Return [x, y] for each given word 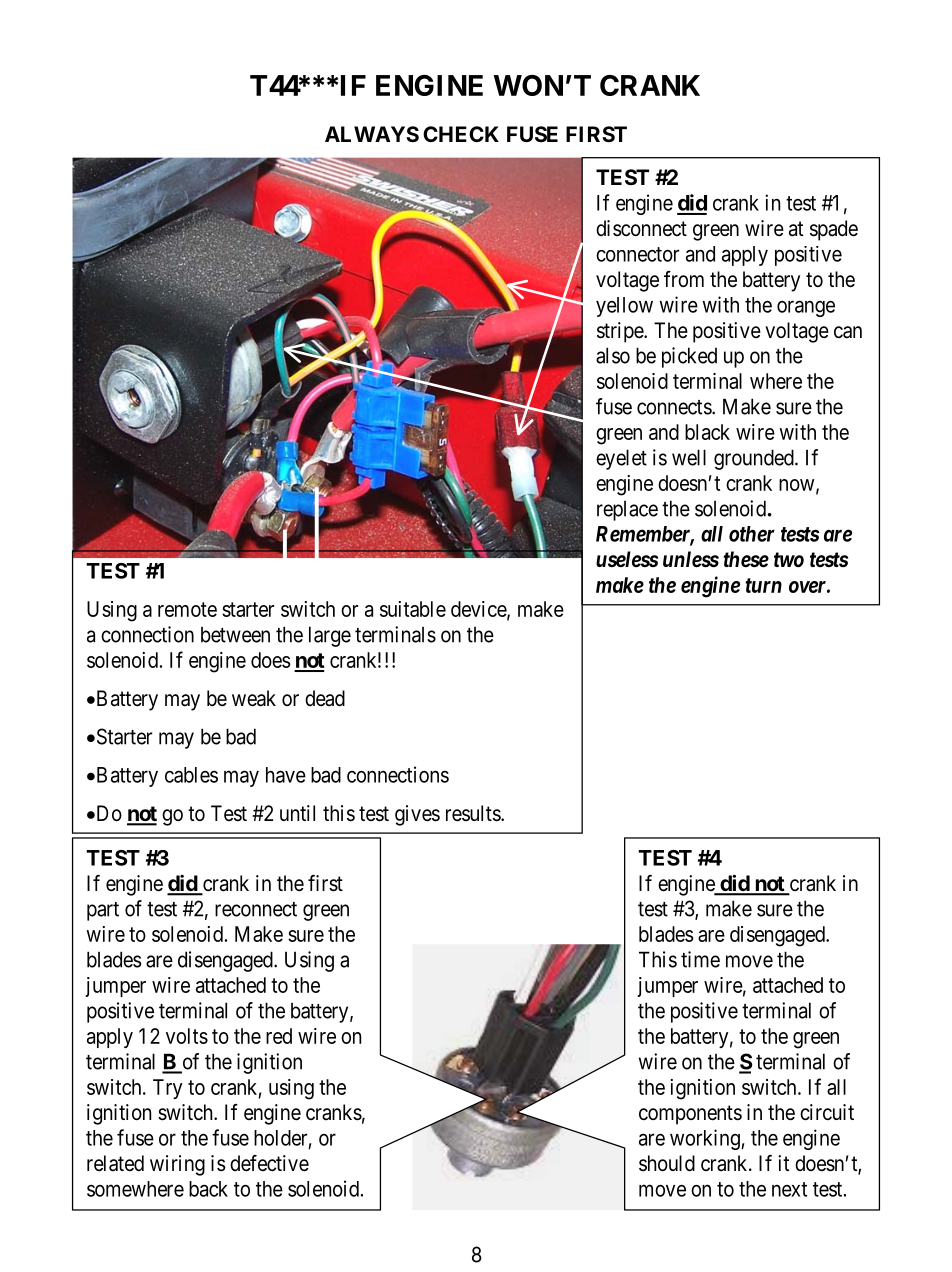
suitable [413, 609]
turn [764, 585]
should [667, 1163]
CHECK [461, 134]
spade [834, 230]
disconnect [641, 228]
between [235, 635]
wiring [177, 1165]
